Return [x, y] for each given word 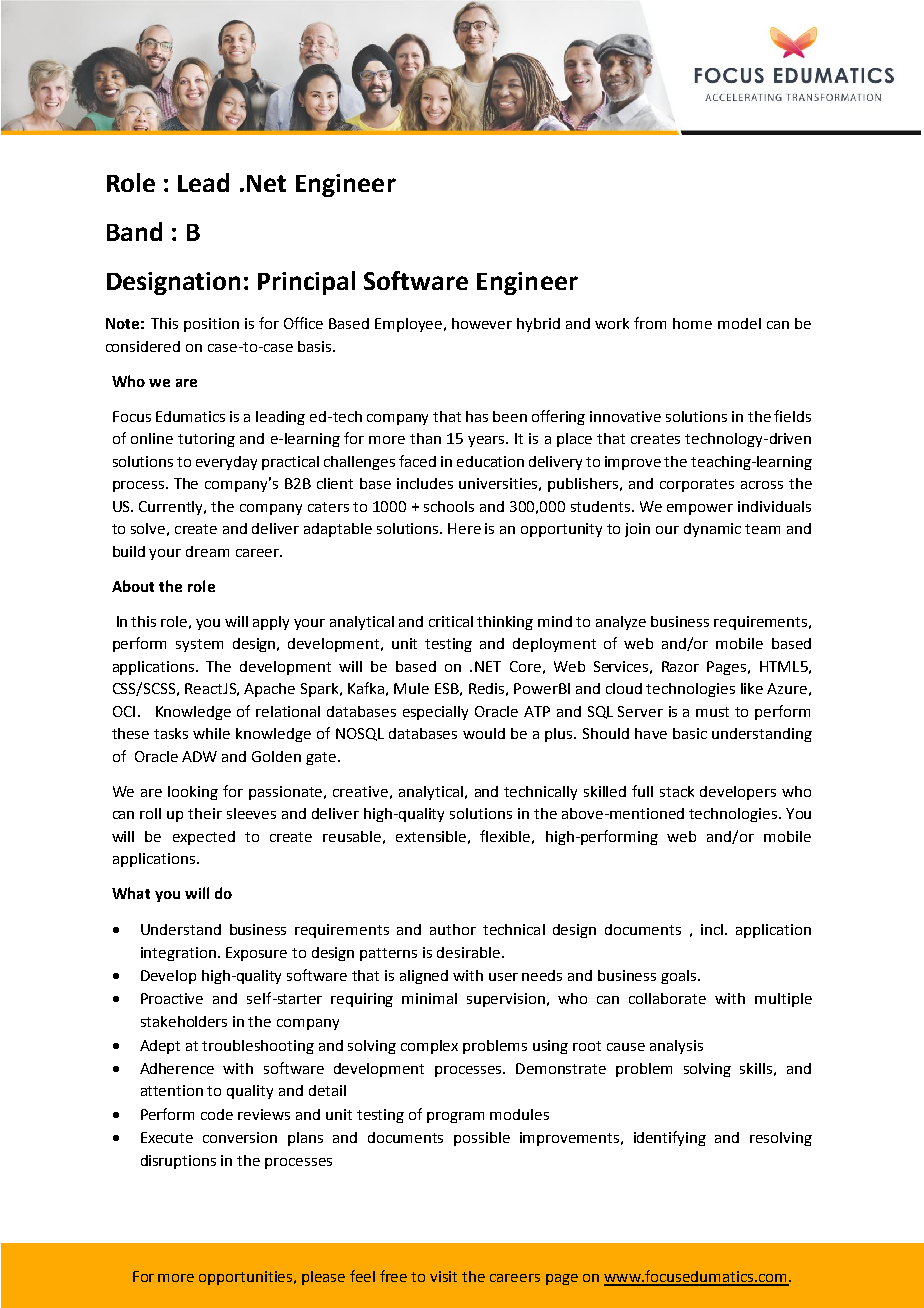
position [211, 325]
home [692, 323]
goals [680, 977]
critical [451, 621]
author [453, 929]
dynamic [712, 530]
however [482, 323]
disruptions [178, 1162]
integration [178, 954]
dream [207, 551]
